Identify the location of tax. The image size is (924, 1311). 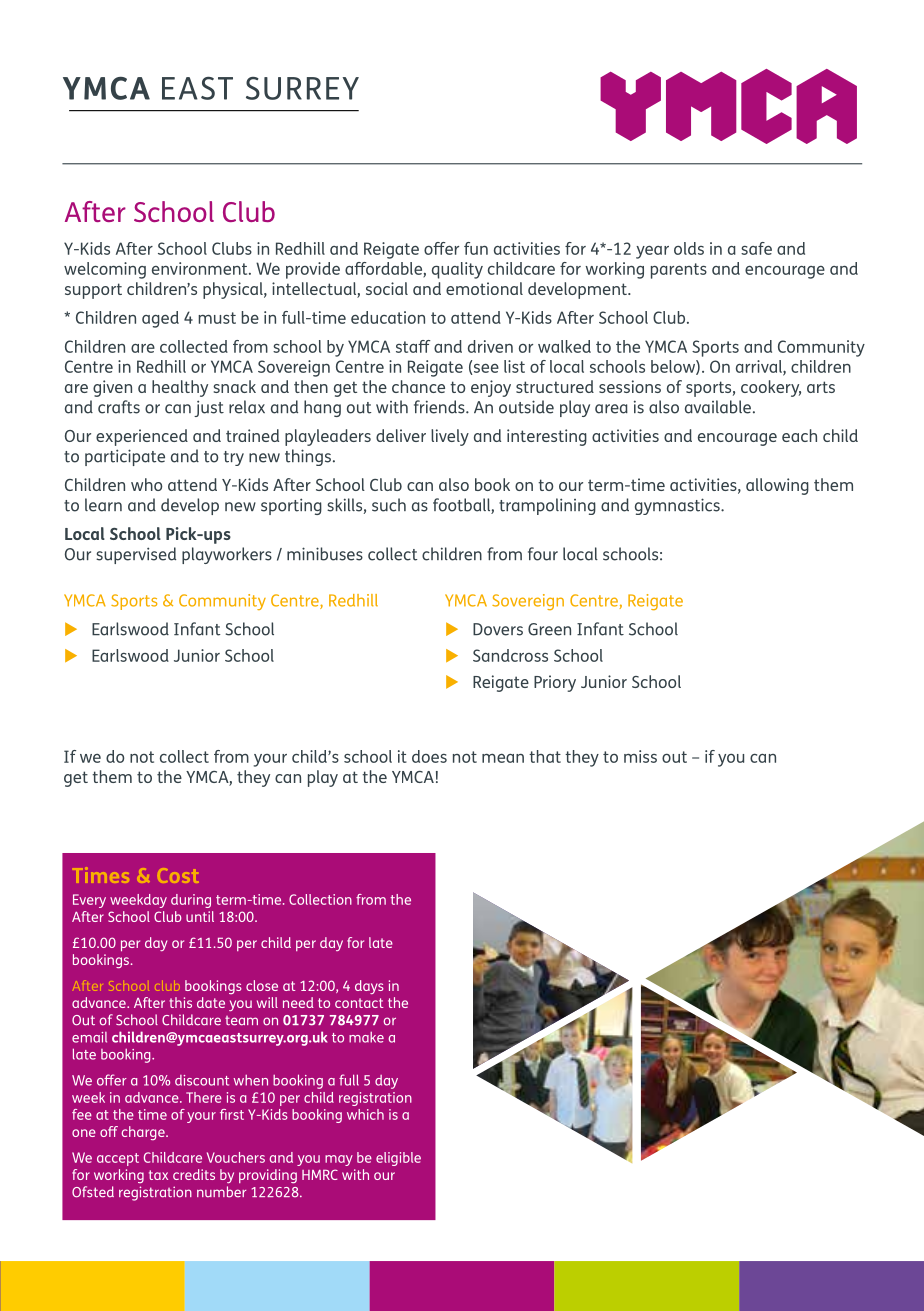
(158, 1175).
